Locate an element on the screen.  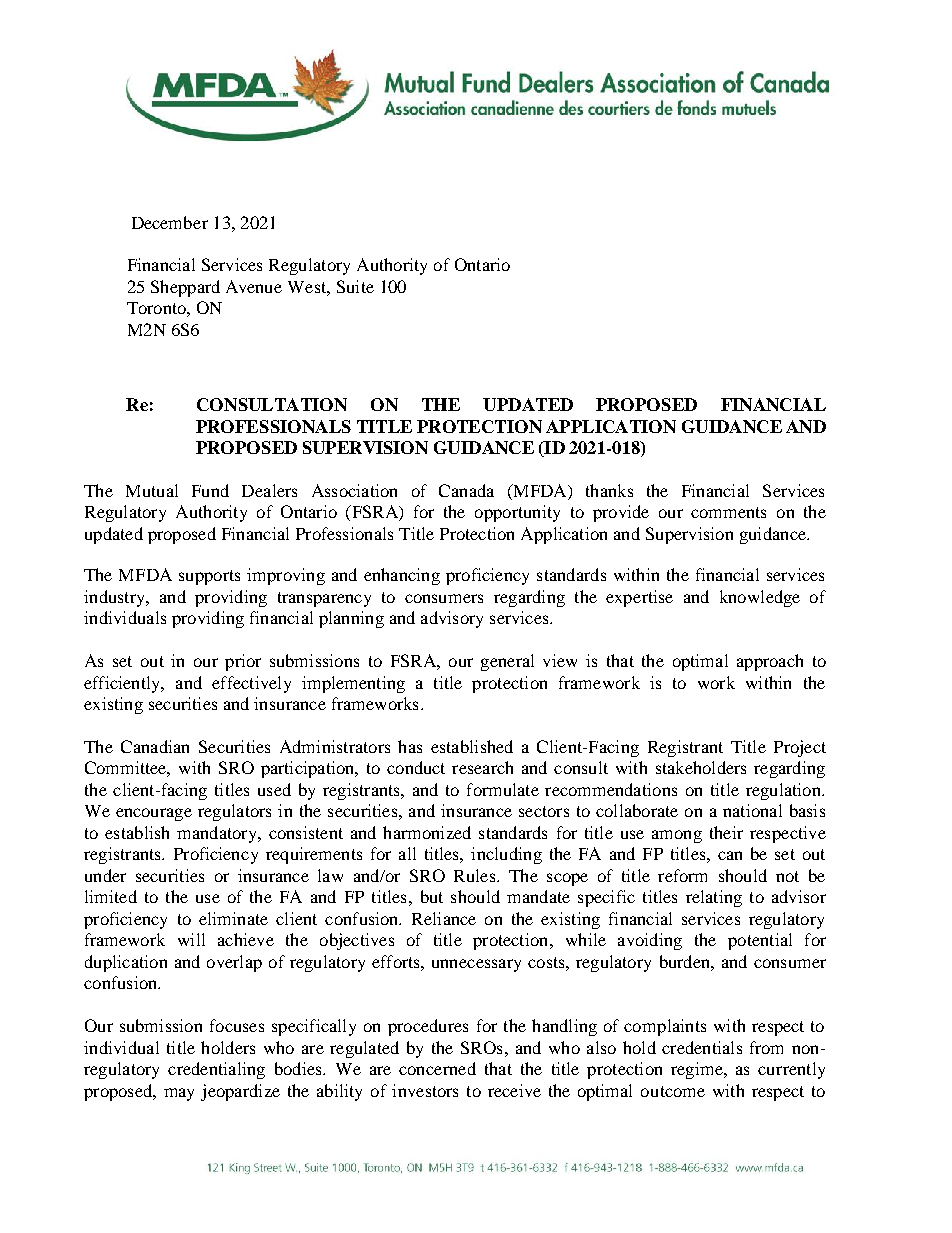
comments is located at coordinates (728, 512).
